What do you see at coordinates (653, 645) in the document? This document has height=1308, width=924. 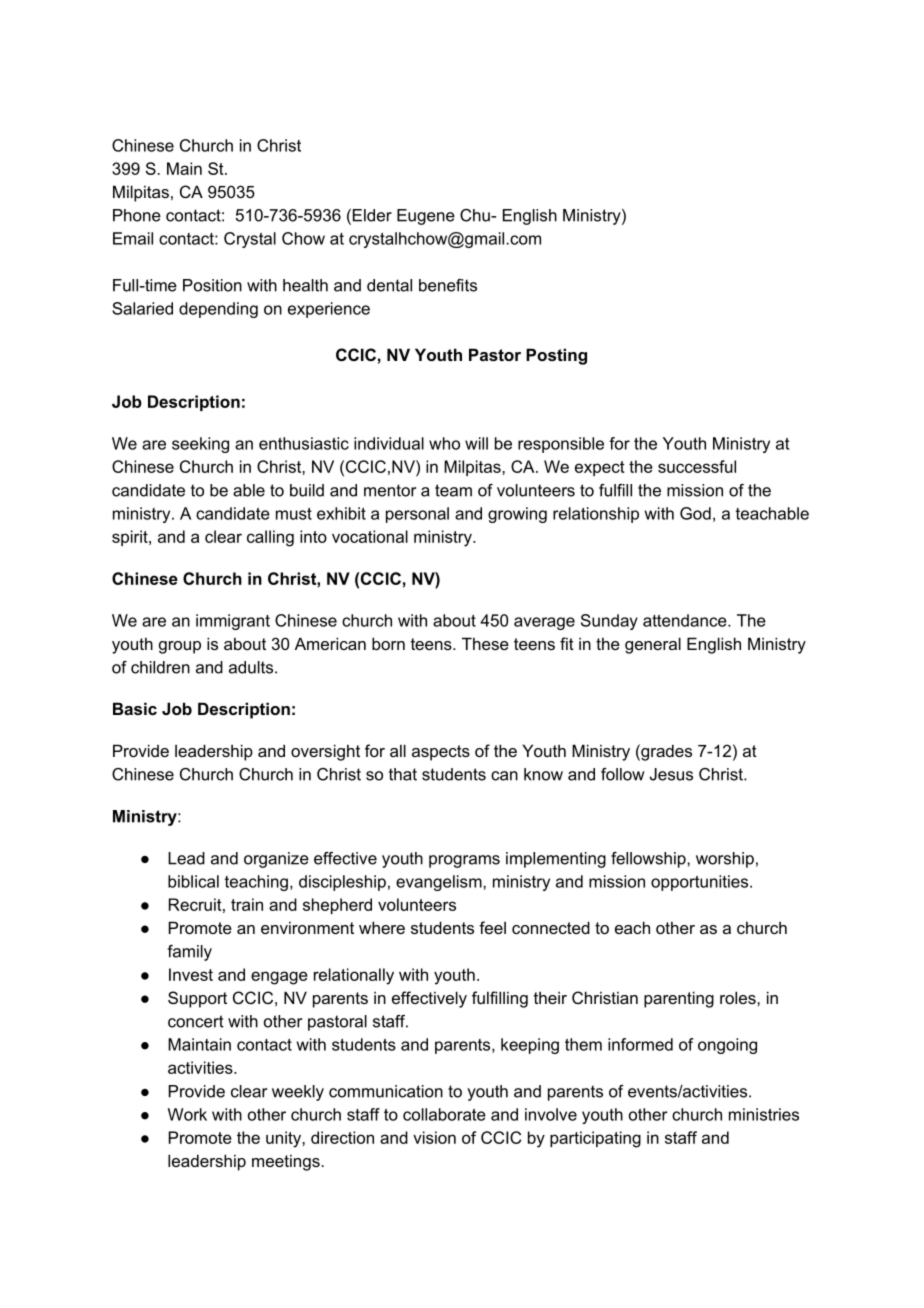 I see `general` at bounding box center [653, 645].
